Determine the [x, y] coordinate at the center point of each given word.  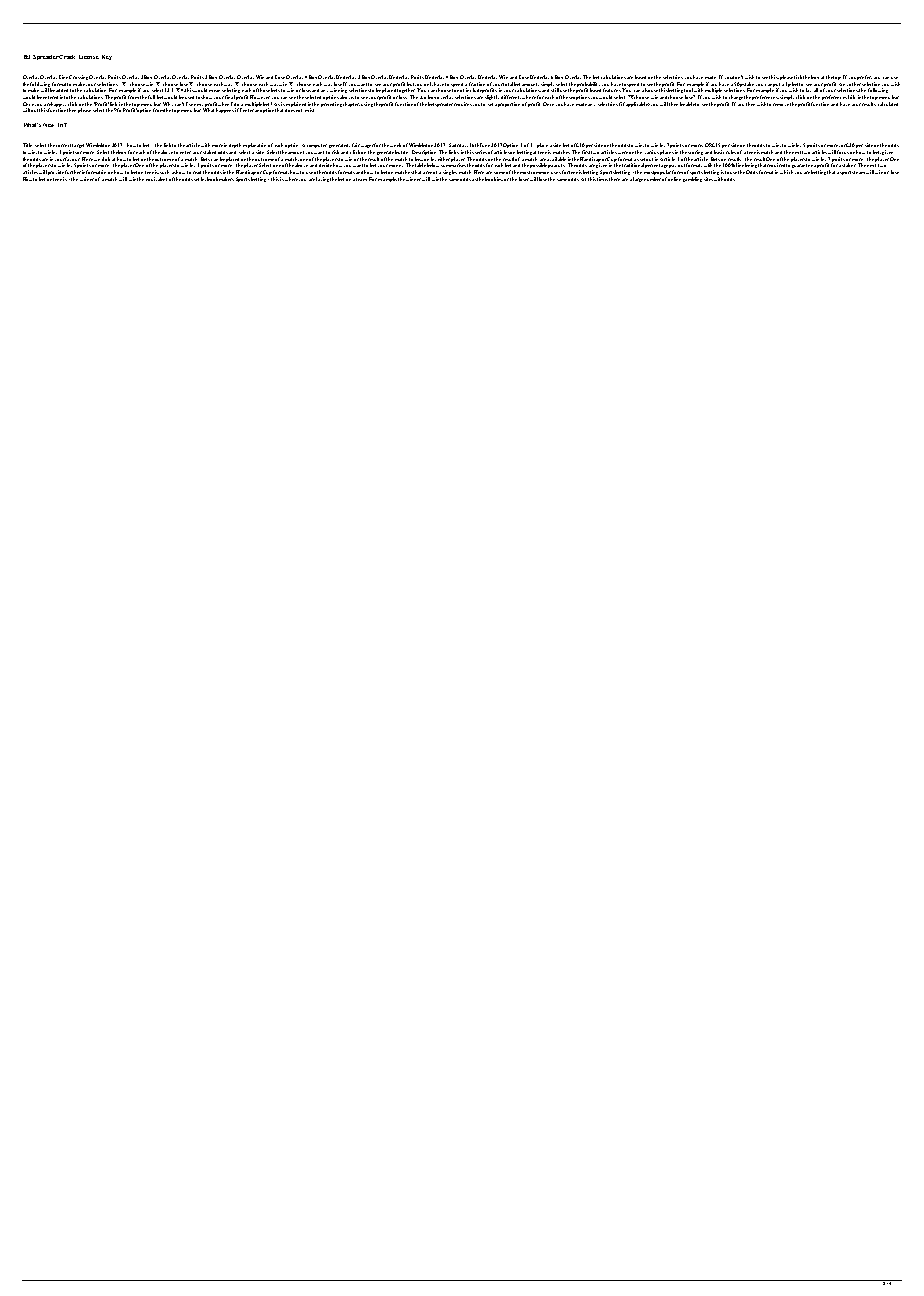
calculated [888, 104]
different [511, 97]
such [164, 172]
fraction [477, 84]
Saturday [458, 147]
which [786, 172]
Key [107, 57]
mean [214, 91]
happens [225, 110]
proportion [509, 104]
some [499, 173]
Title [27, 145]
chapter [351, 104]
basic [719, 152]
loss [403, 97]
